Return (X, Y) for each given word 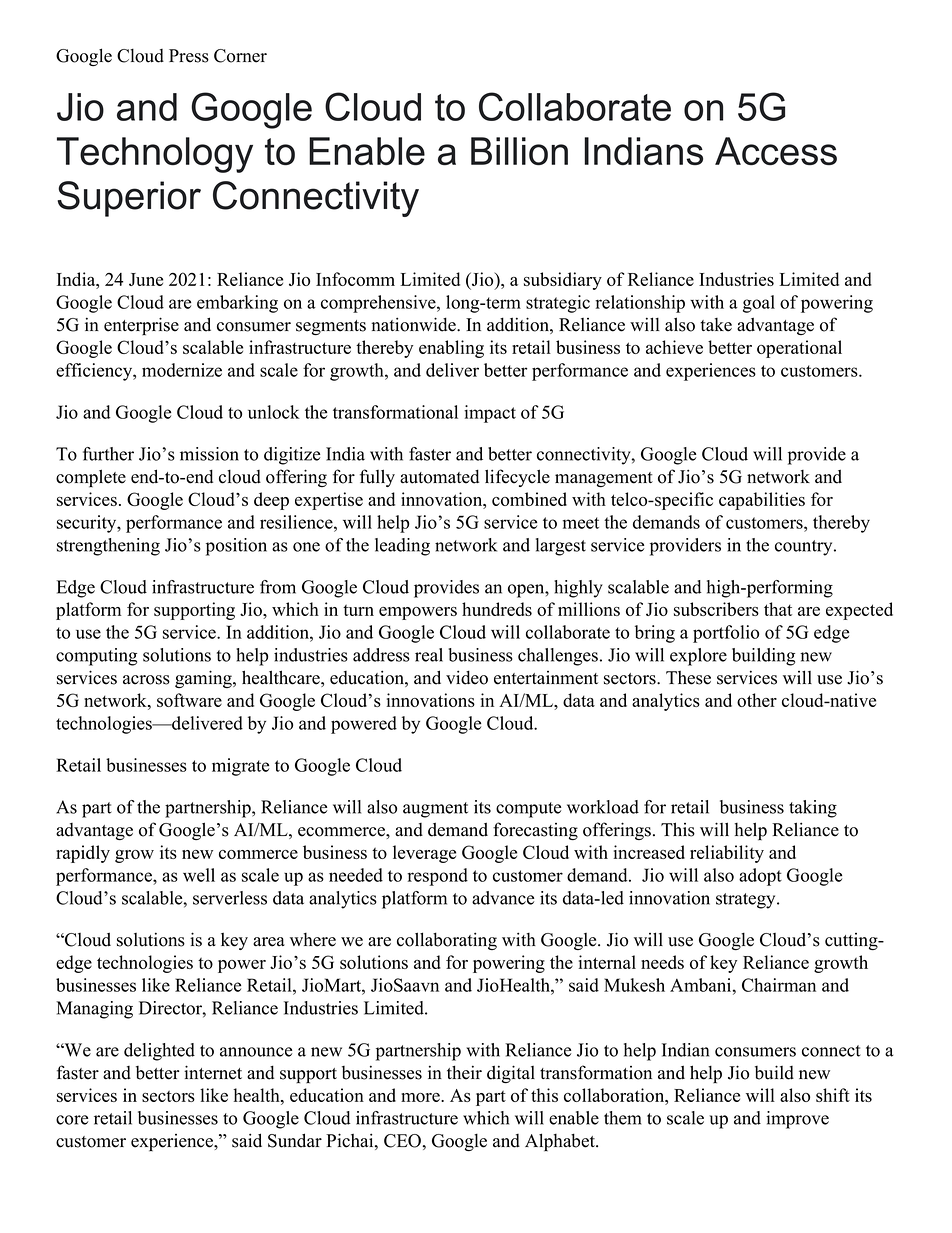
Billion (519, 151)
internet (213, 1072)
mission (209, 454)
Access (776, 151)
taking (813, 809)
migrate (240, 767)
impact (490, 414)
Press (189, 56)
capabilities (762, 501)
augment (435, 810)
